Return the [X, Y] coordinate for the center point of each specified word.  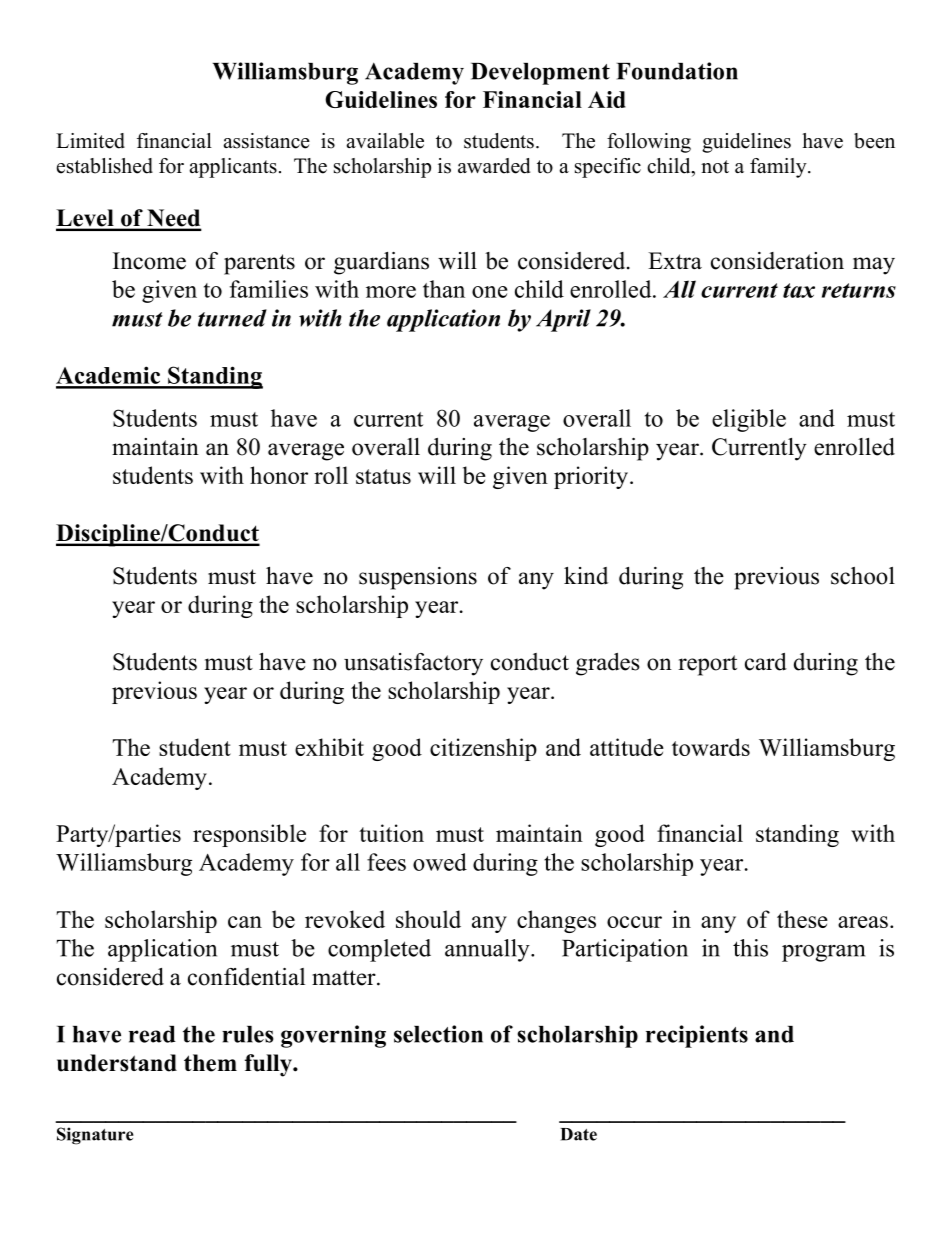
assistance [267, 141]
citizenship [483, 749]
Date [578, 1134]
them [210, 1063]
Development [540, 74]
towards [711, 747]
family [779, 168]
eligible [749, 420]
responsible [249, 835]
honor [279, 475]
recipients [697, 1036]
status [383, 476]
